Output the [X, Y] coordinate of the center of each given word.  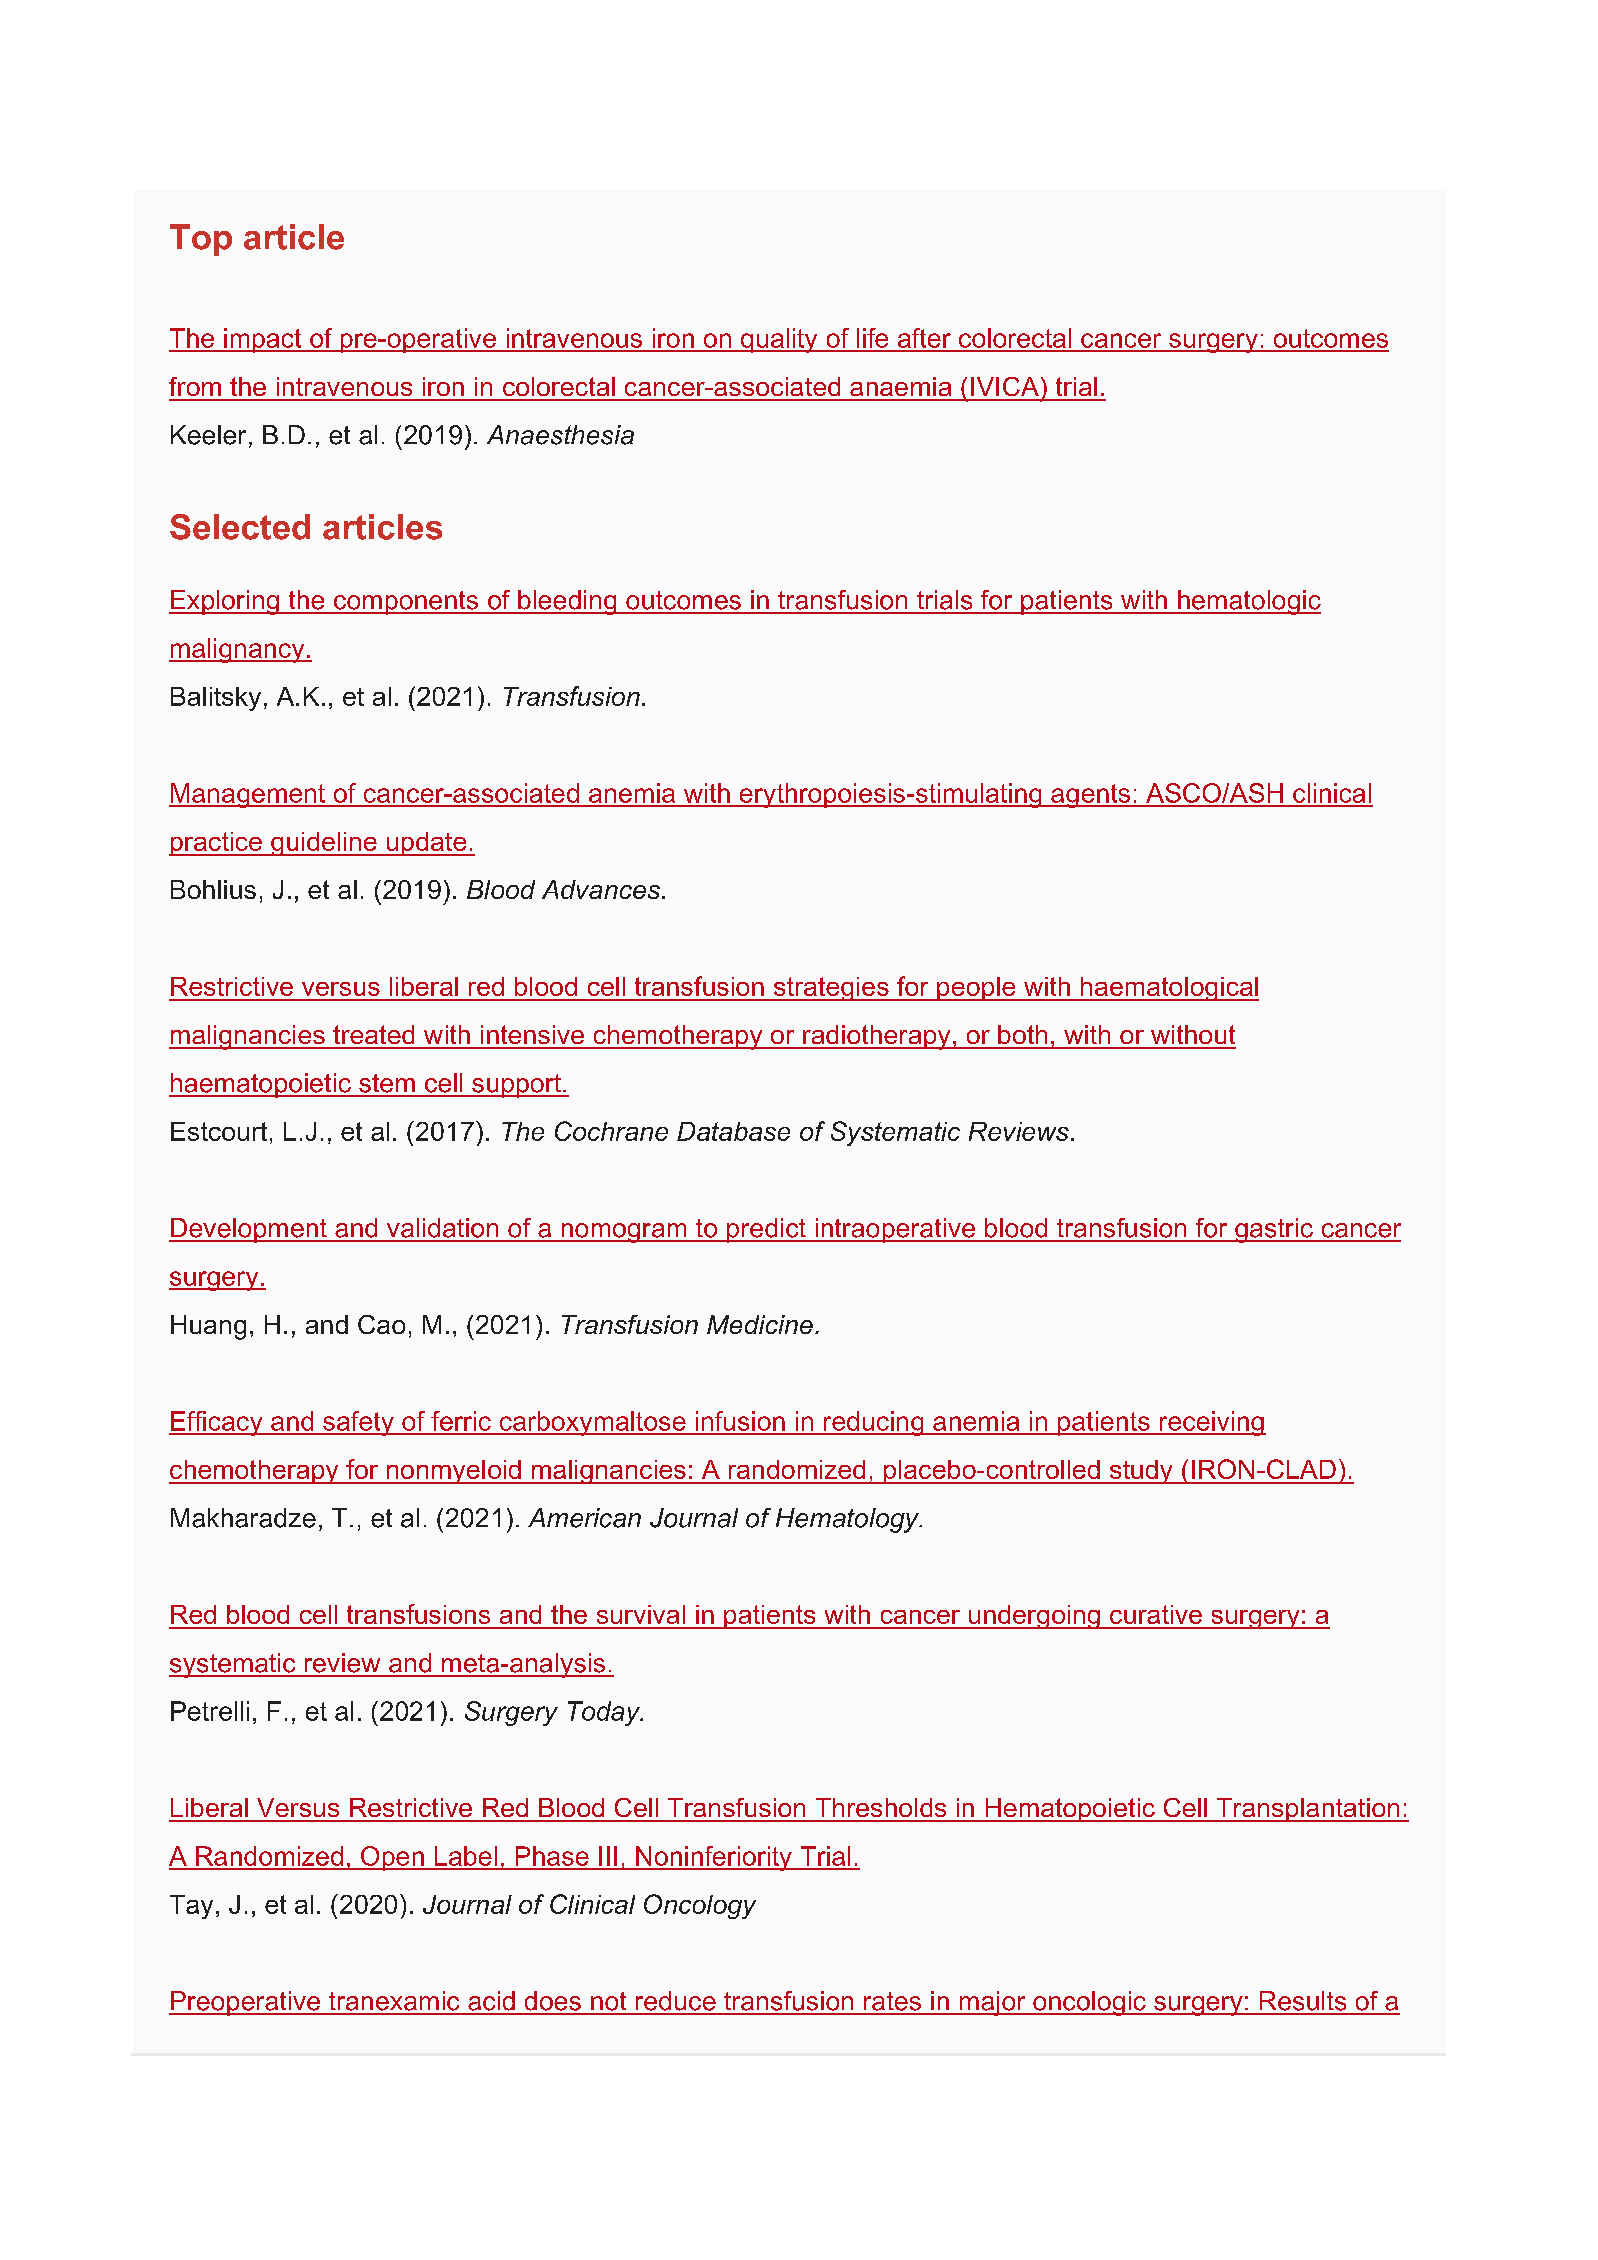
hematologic [1248, 602]
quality [779, 340]
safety [358, 1423]
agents [1090, 796]
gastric [1274, 1230]
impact [263, 340]
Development [249, 1230]
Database [733, 1131]
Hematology [849, 1520]
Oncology [700, 1906]
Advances [601, 889]
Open [392, 1858]
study [1141, 1472]
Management [248, 795]
